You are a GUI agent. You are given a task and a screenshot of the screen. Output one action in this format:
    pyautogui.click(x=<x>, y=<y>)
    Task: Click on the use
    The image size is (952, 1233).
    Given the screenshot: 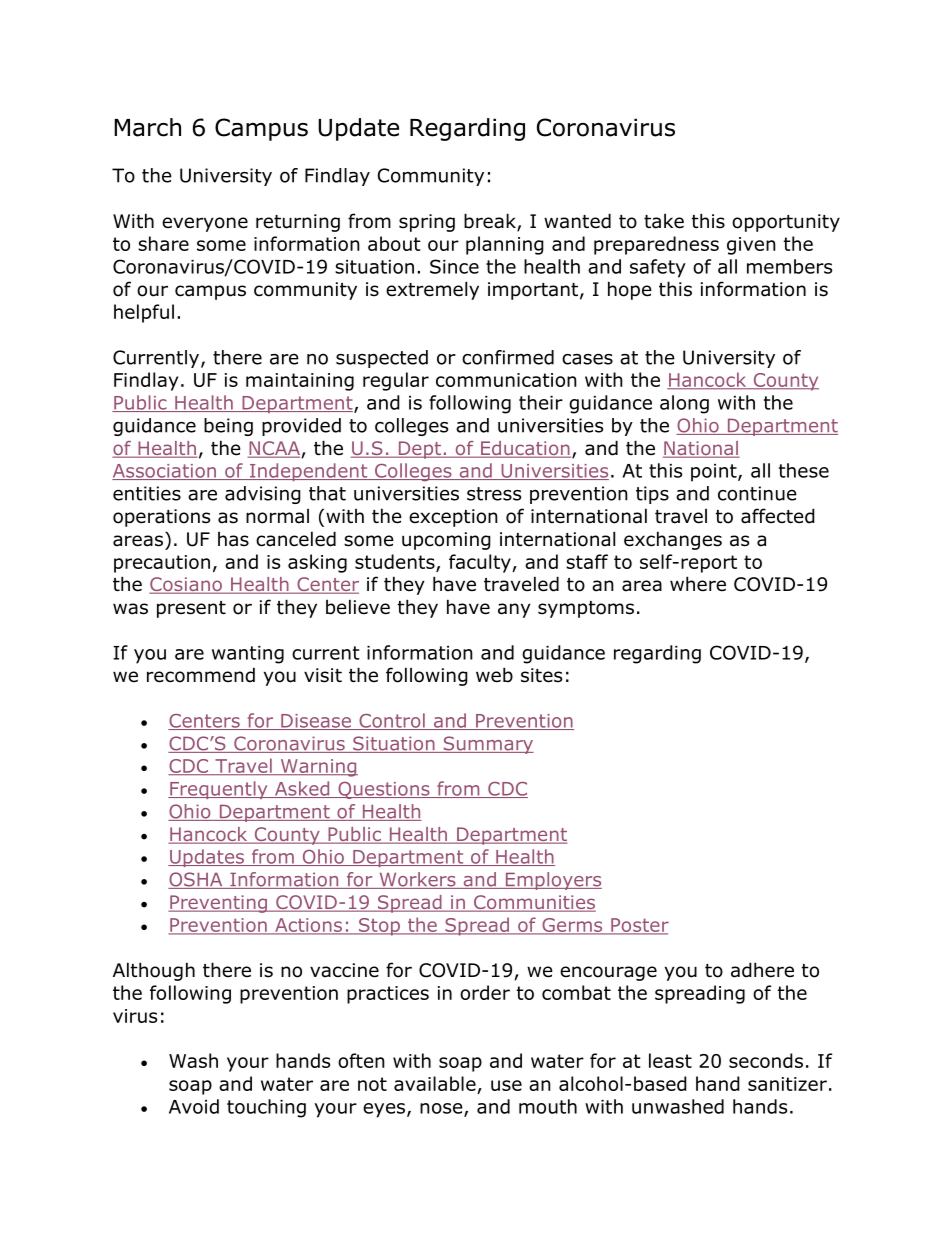 What is the action you would take?
    pyautogui.click(x=506, y=1085)
